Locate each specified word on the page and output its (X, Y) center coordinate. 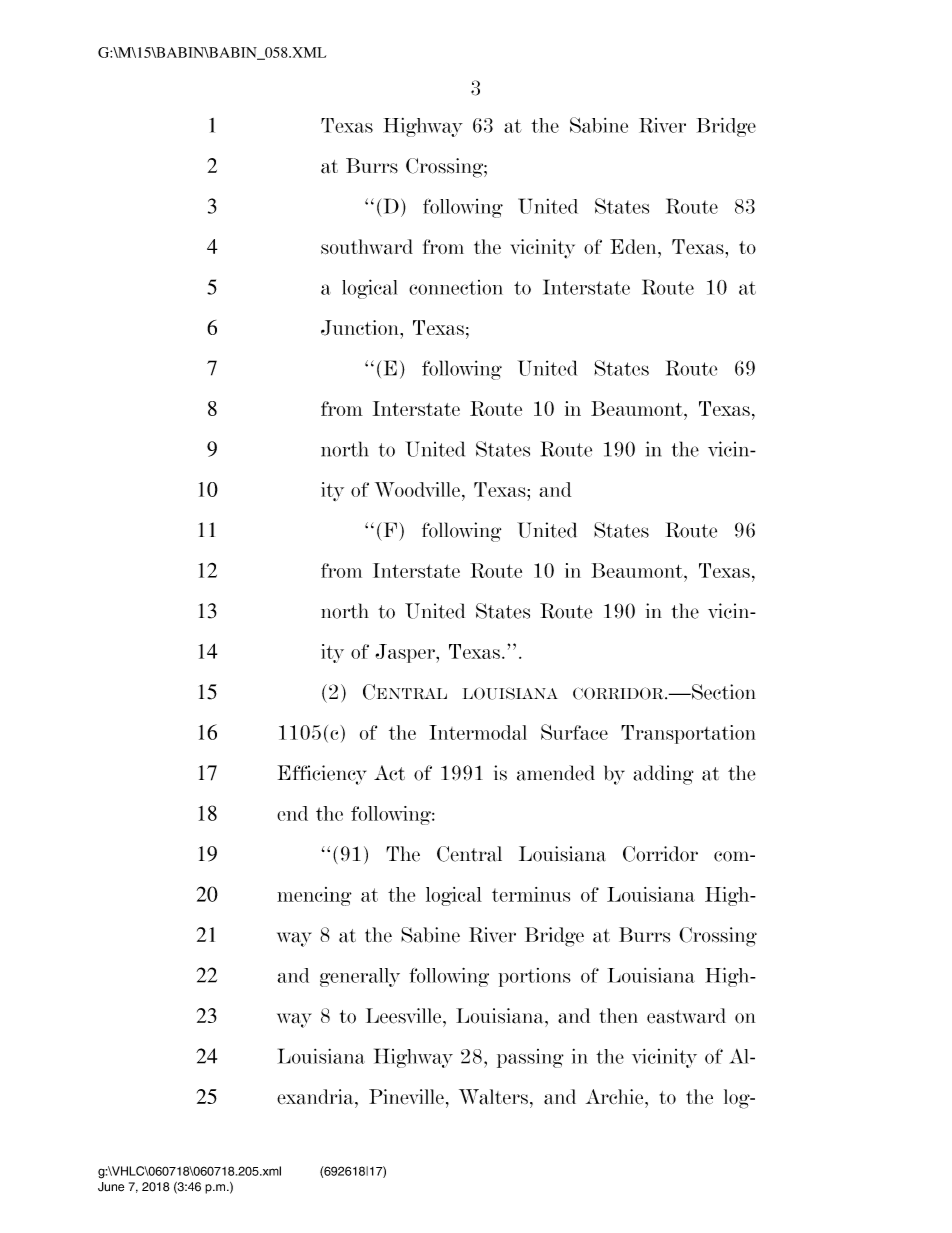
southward (367, 247)
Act (389, 773)
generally (360, 977)
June (111, 1187)
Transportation (688, 734)
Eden (634, 246)
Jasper (406, 653)
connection (456, 287)
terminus (531, 894)
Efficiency (322, 775)
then (619, 1016)
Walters (493, 1097)
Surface (574, 732)
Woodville (417, 489)
